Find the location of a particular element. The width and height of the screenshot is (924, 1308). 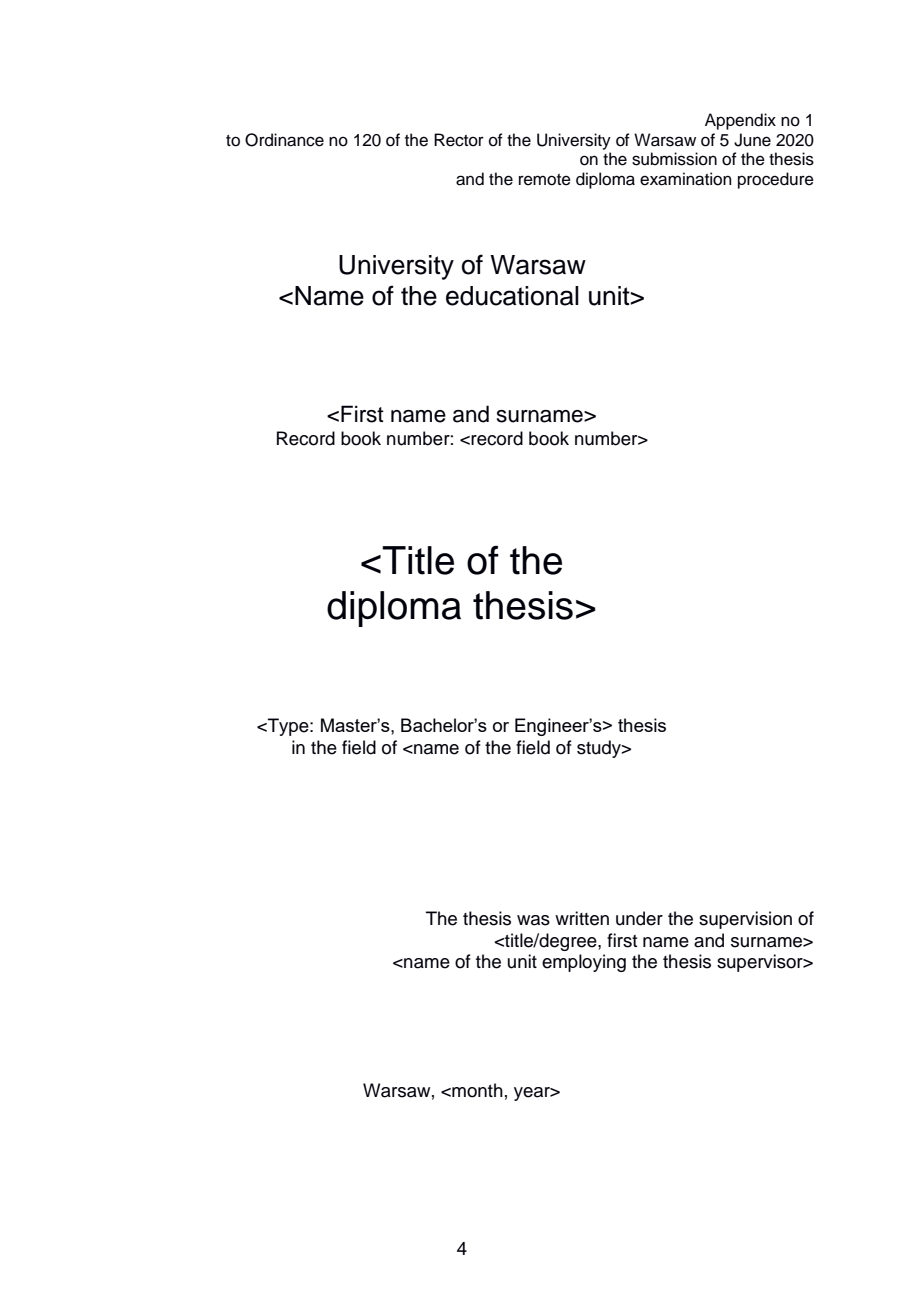

was is located at coordinates (533, 920).
